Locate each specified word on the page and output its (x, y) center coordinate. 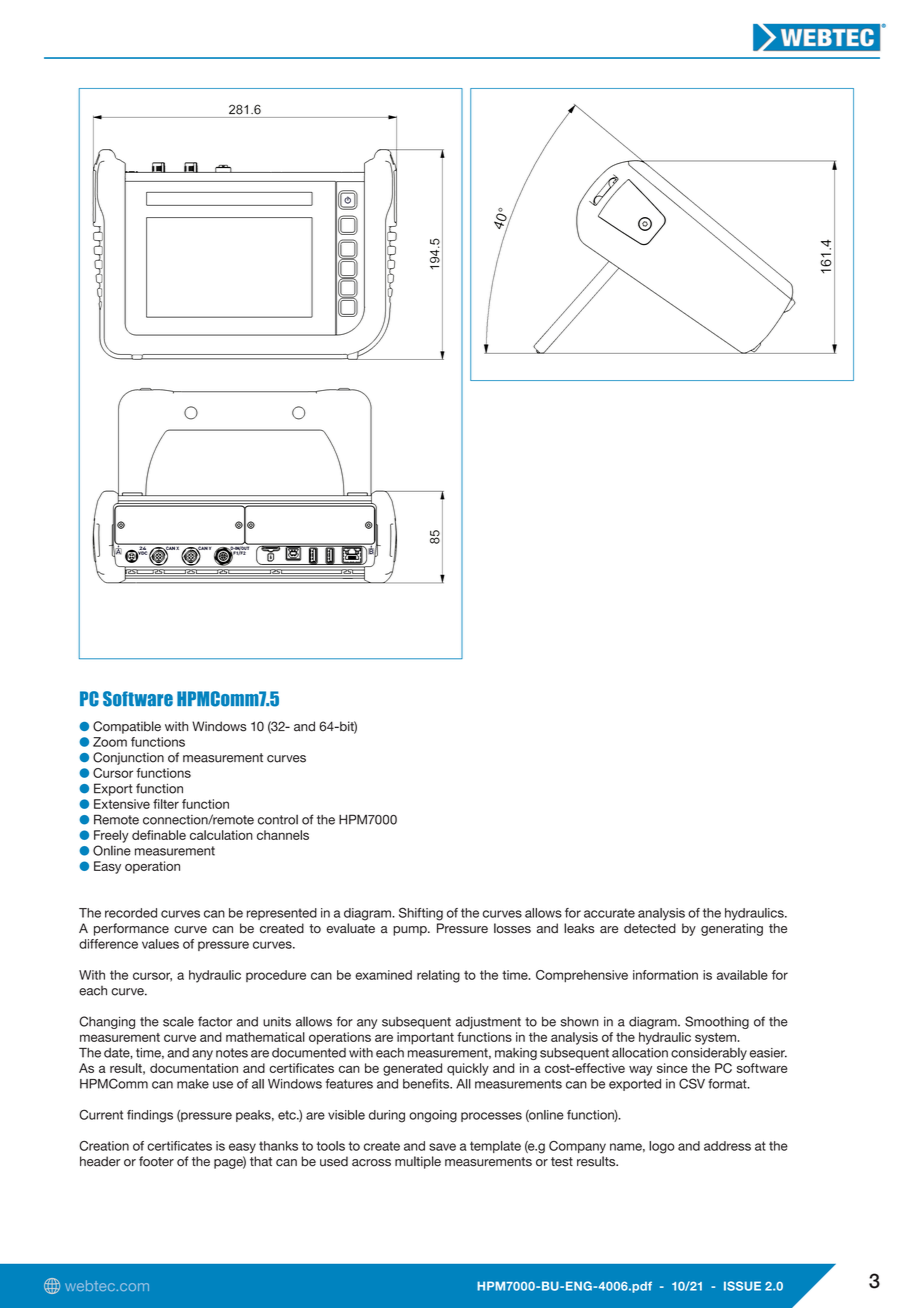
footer (156, 1161)
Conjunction (128, 758)
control (278, 820)
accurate (609, 913)
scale (178, 1021)
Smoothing (717, 1022)
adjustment (488, 1023)
